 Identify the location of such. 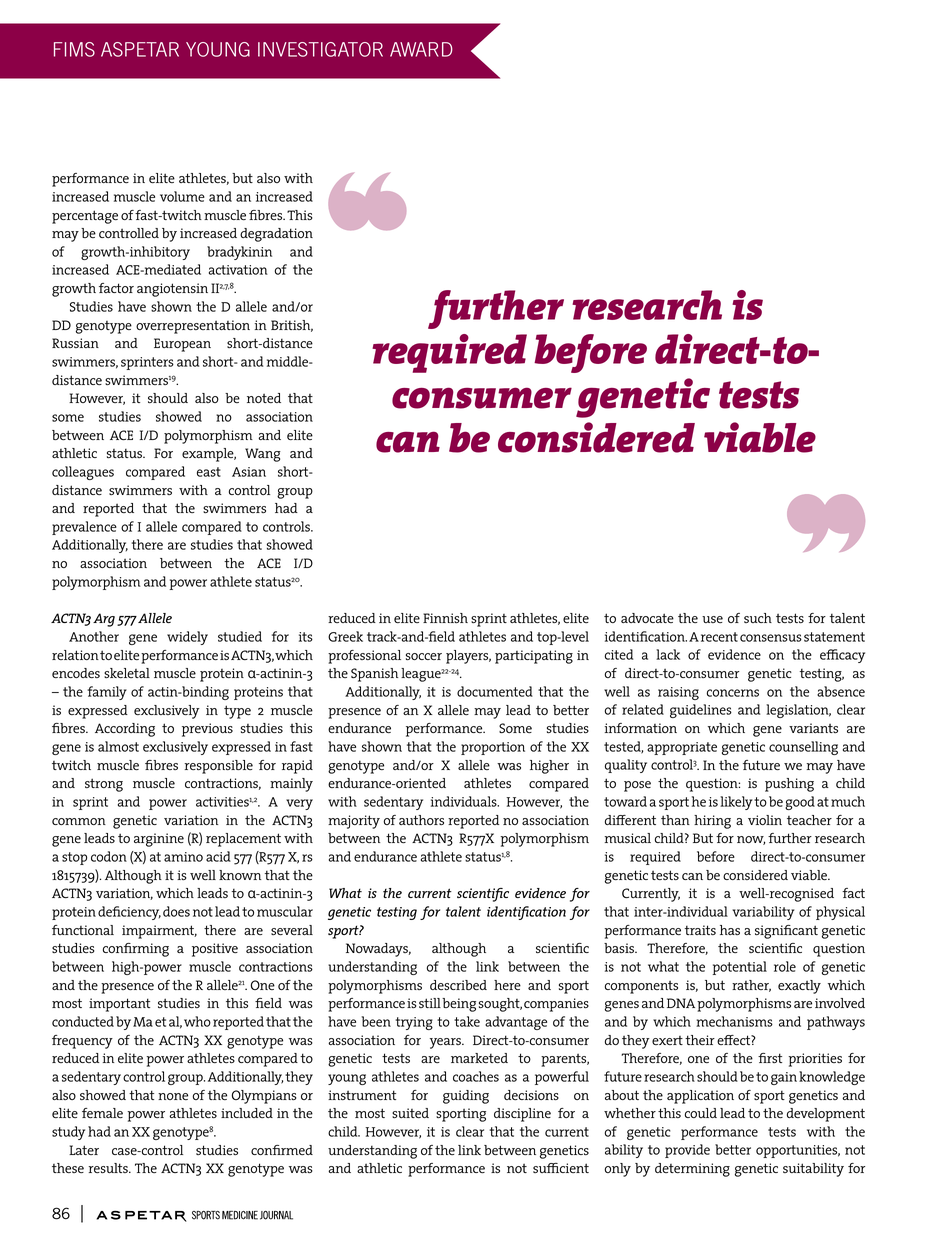
(758, 618).
